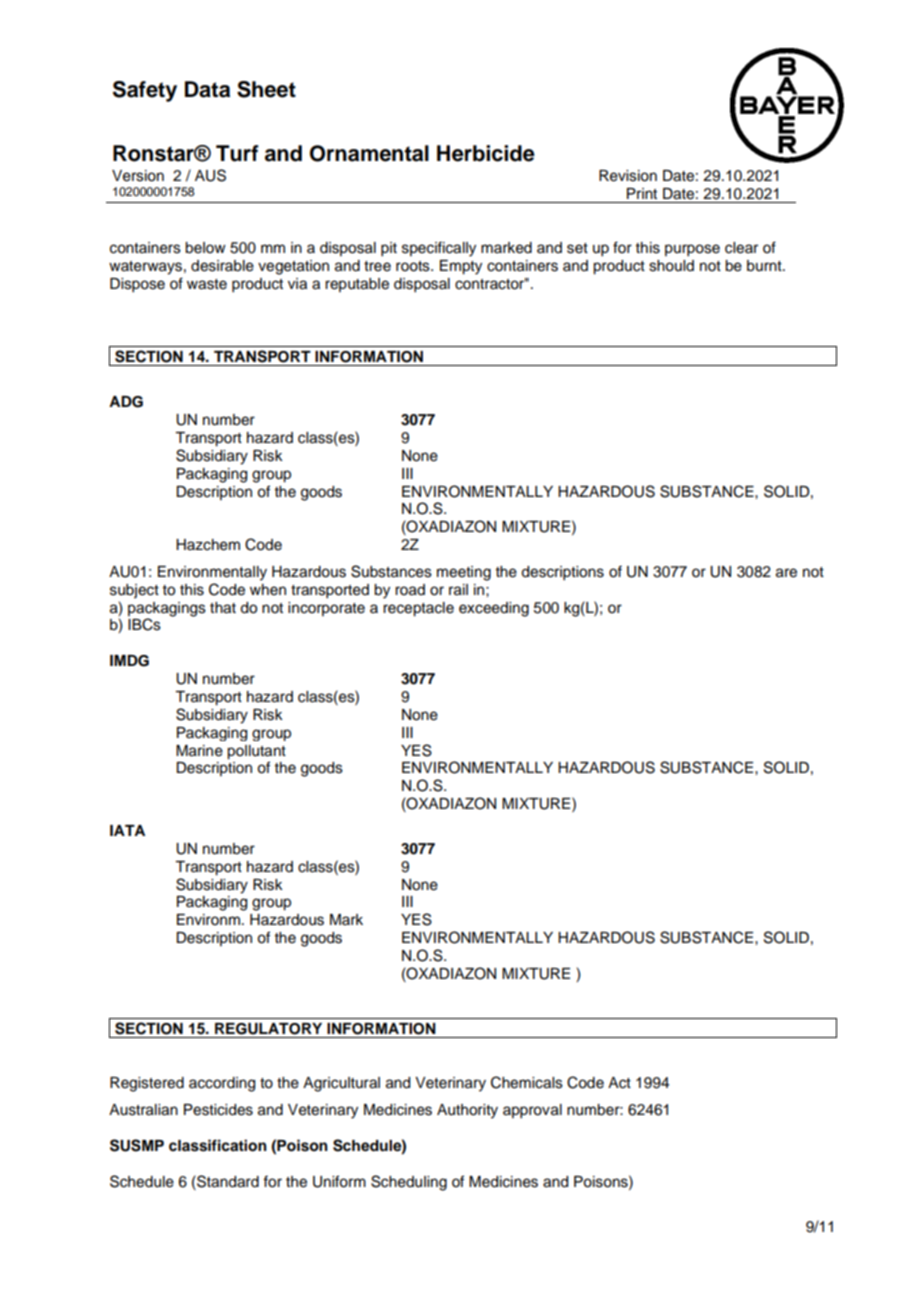 The width and height of the image is (924, 1308). I want to click on are, so click(786, 573).
